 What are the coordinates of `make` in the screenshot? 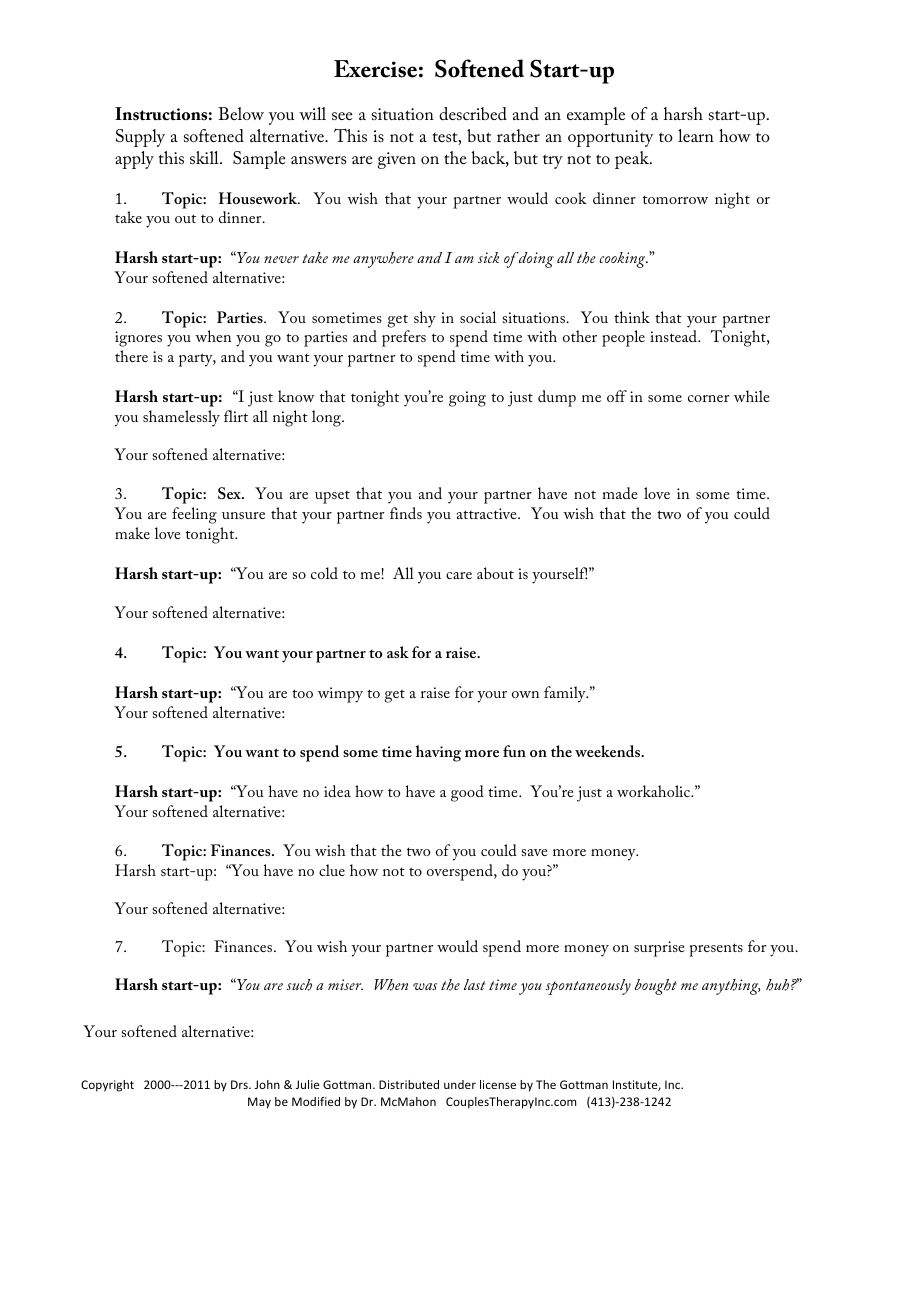 It's located at (132, 533).
